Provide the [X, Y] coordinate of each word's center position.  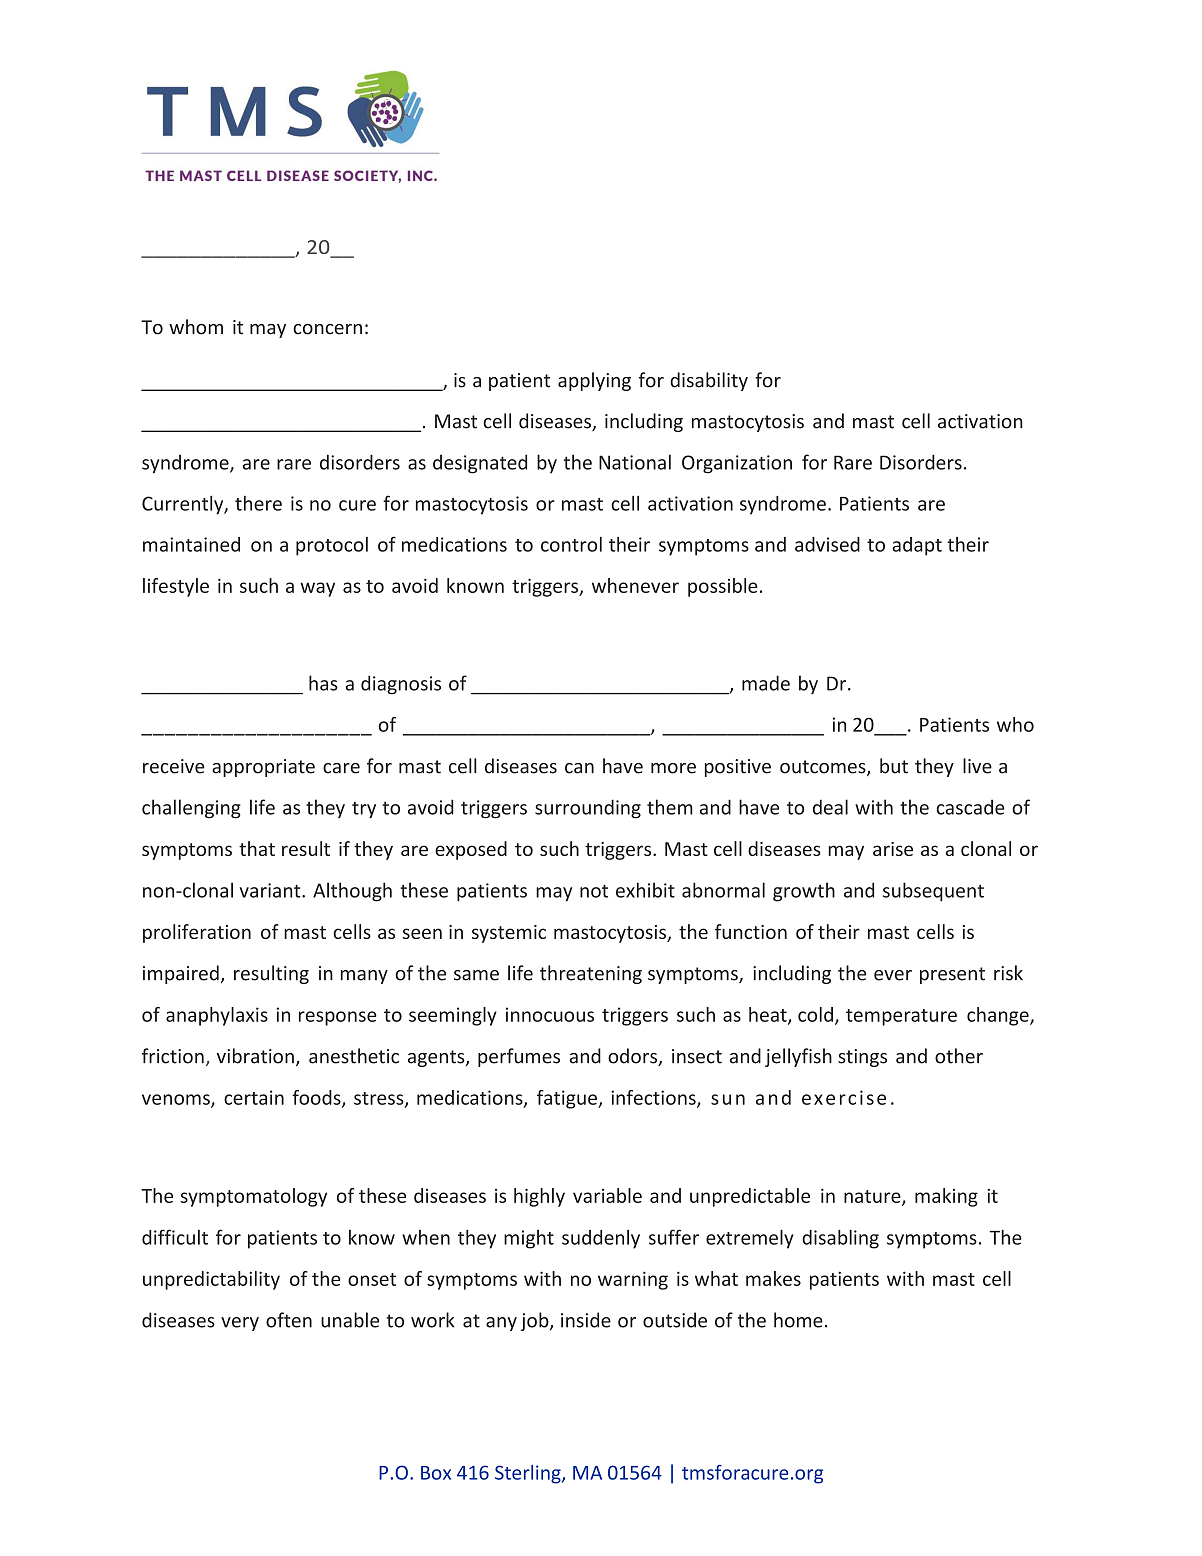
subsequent [933, 892]
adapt [917, 546]
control [571, 544]
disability [709, 381]
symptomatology [253, 1197]
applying [594, 381]
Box [436, 1473]
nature [873, 1197]
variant [271, 890]
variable [607, 1195]
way [317, 589]
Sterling [529, 1474]
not [594, 891]
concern [327, 329]
